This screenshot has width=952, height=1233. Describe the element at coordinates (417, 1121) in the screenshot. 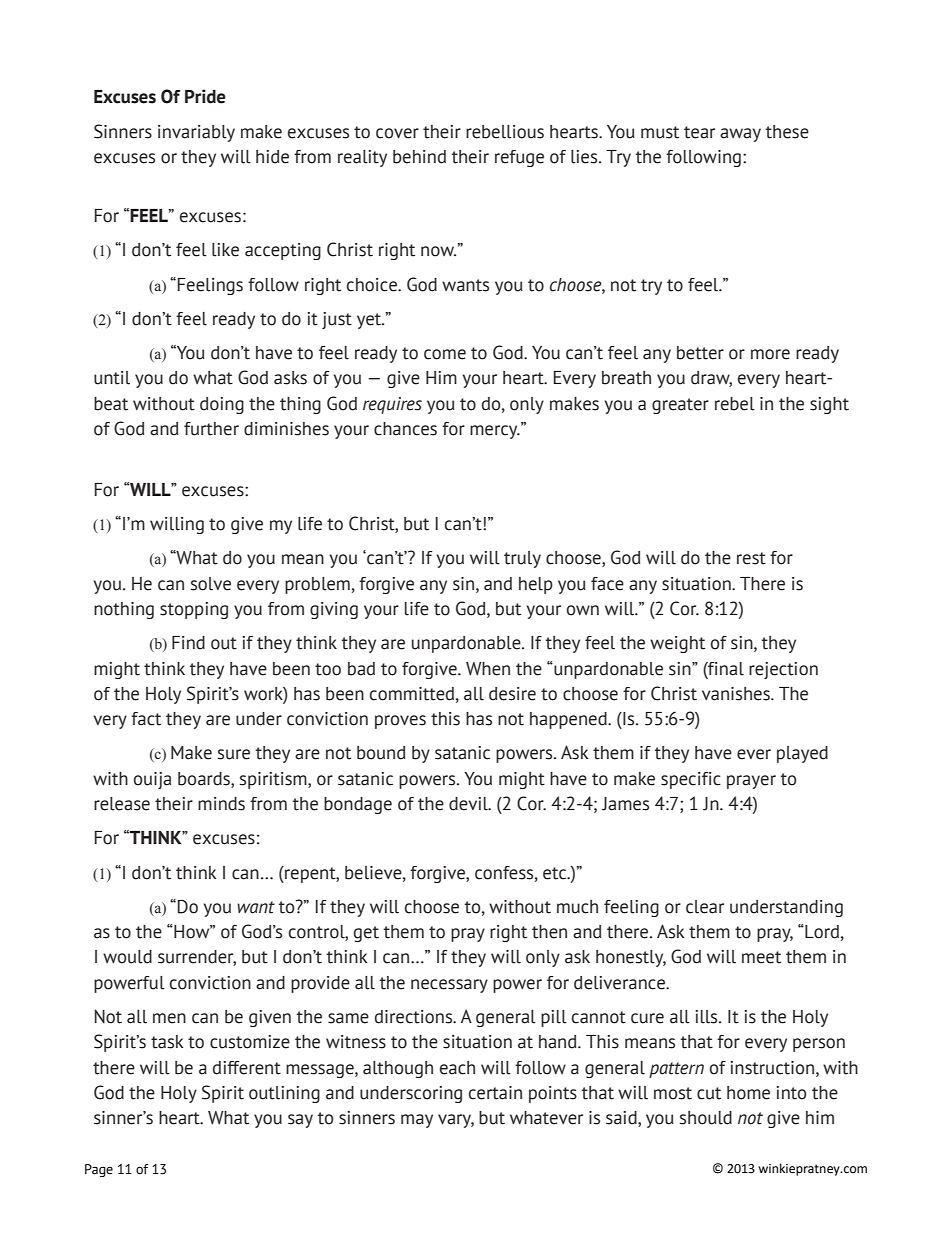

I see `may` at that location.
